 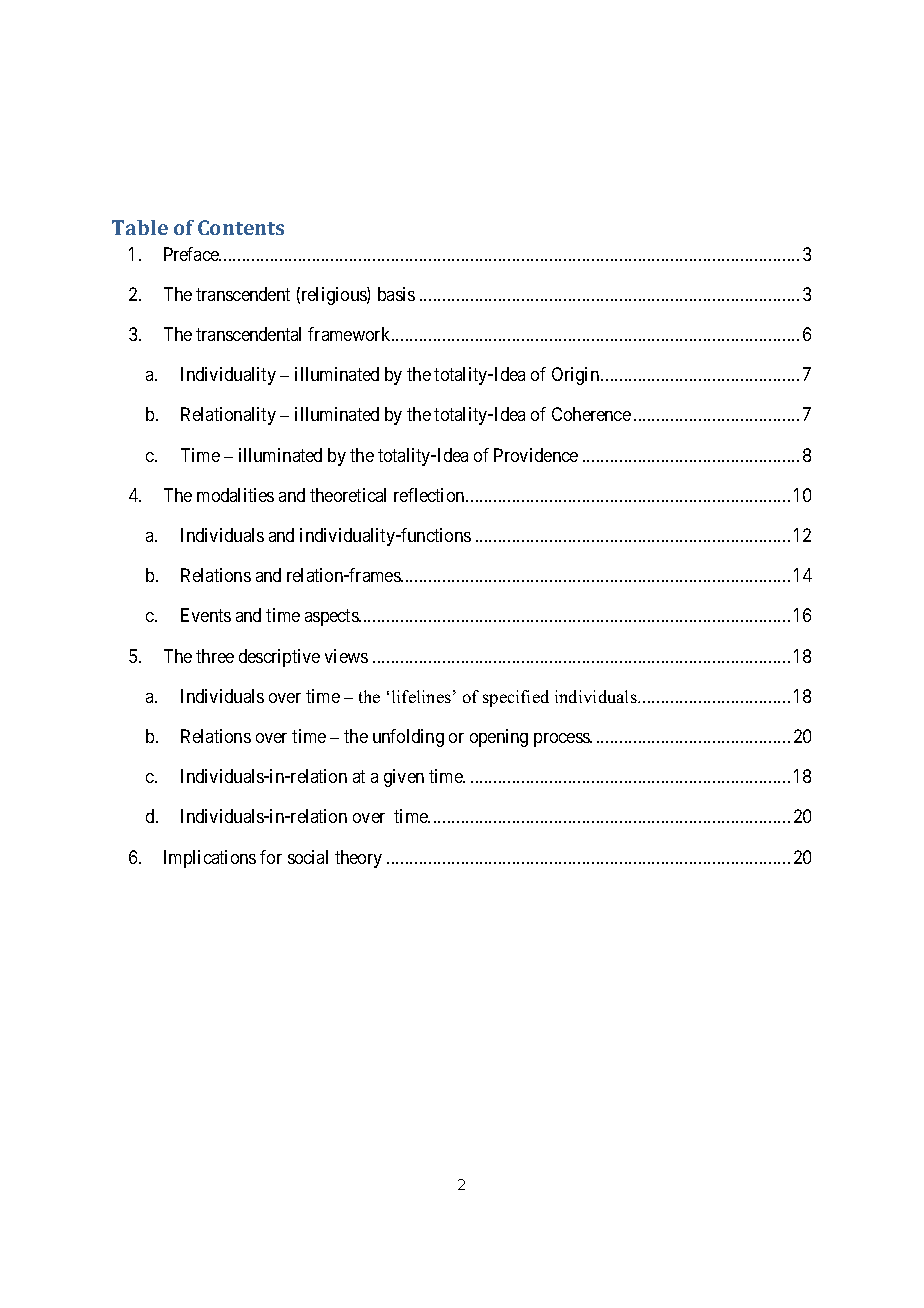 What do you see at coordinates (346, 656) in the screenshot?
I see `views` at bounding box center [346, 656].
